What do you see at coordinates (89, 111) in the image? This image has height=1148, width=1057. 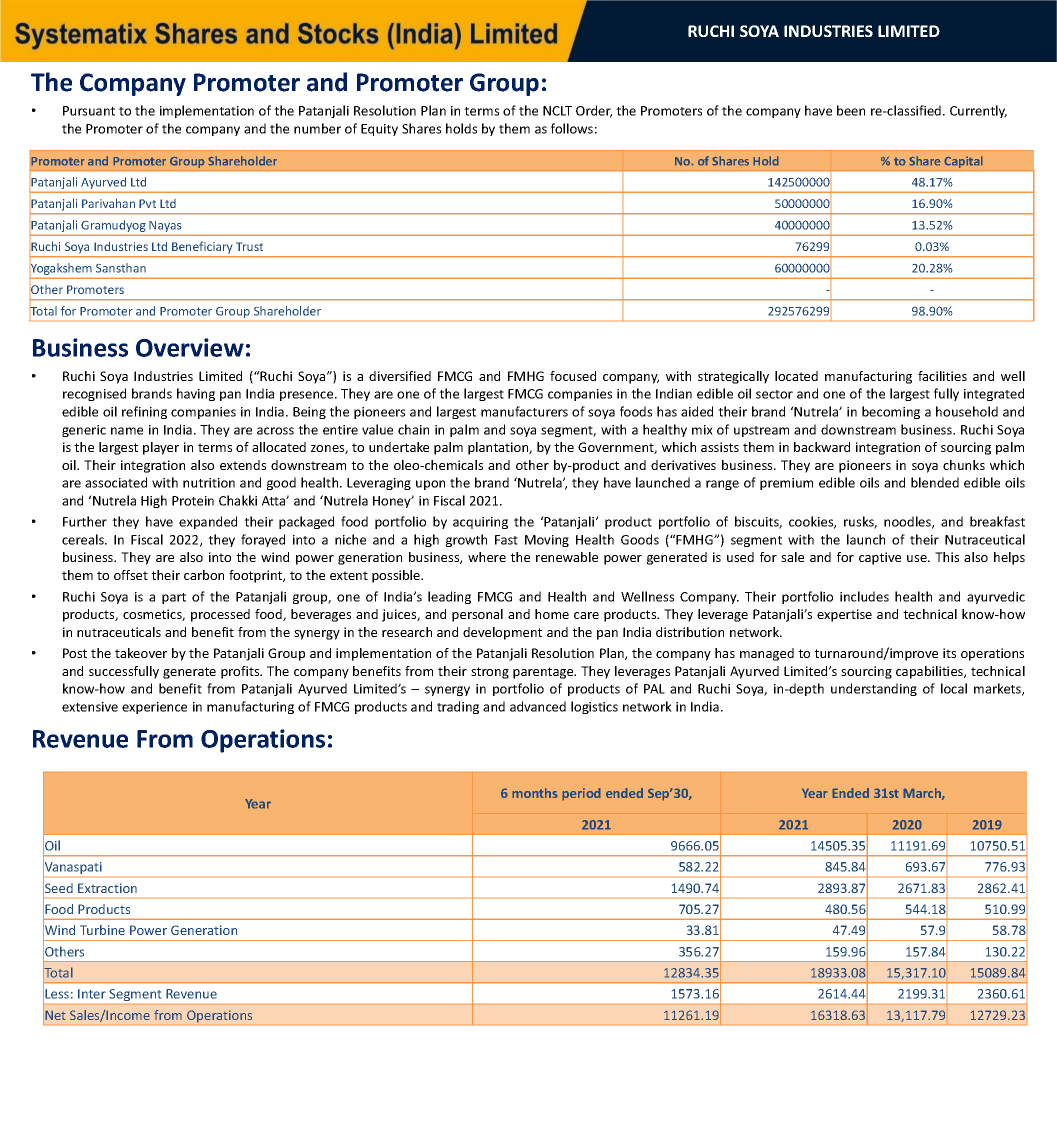 I see `Pursuant` at bounding box center [89, 111].
